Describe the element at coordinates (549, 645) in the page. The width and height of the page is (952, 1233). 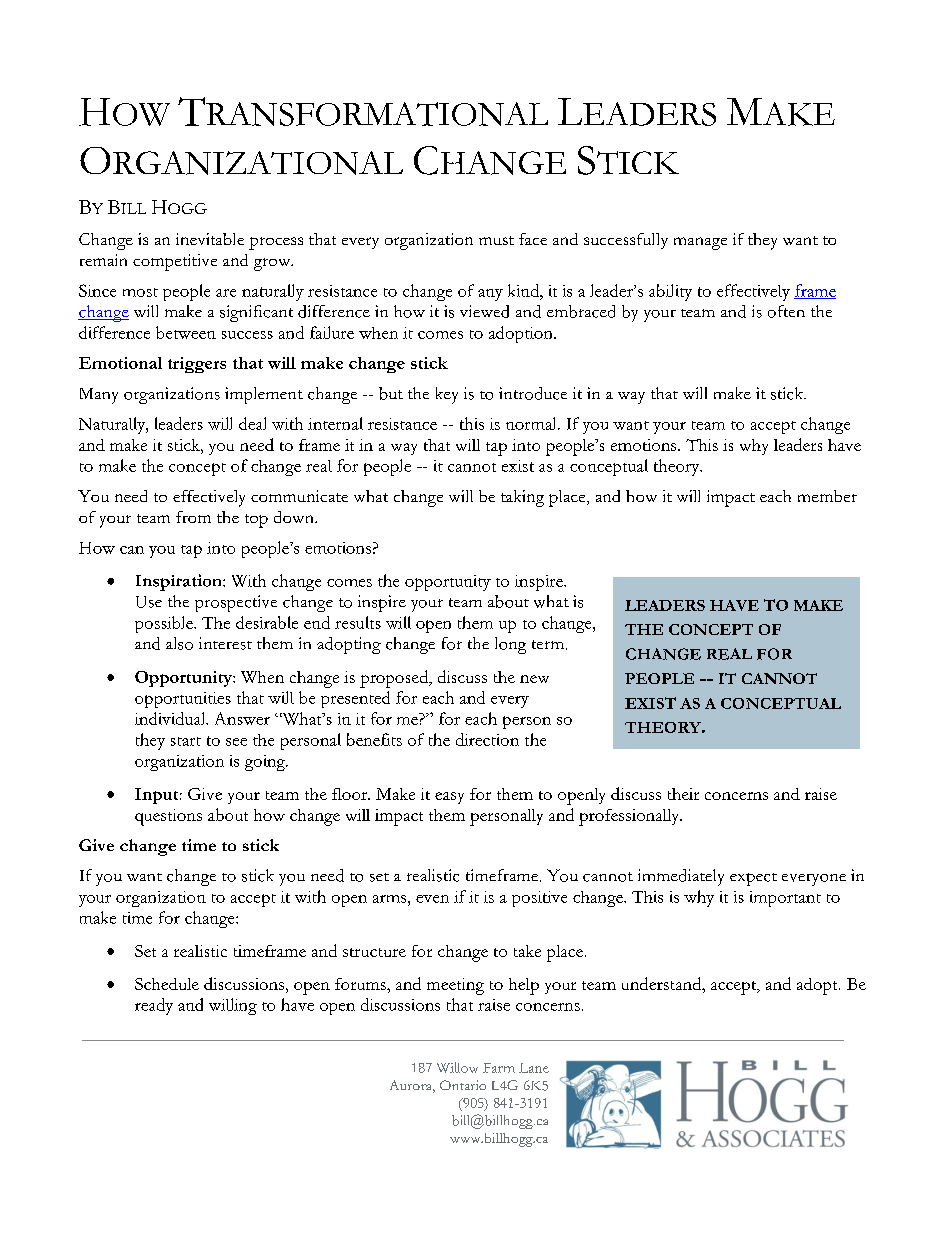
I see `term` at that location.
